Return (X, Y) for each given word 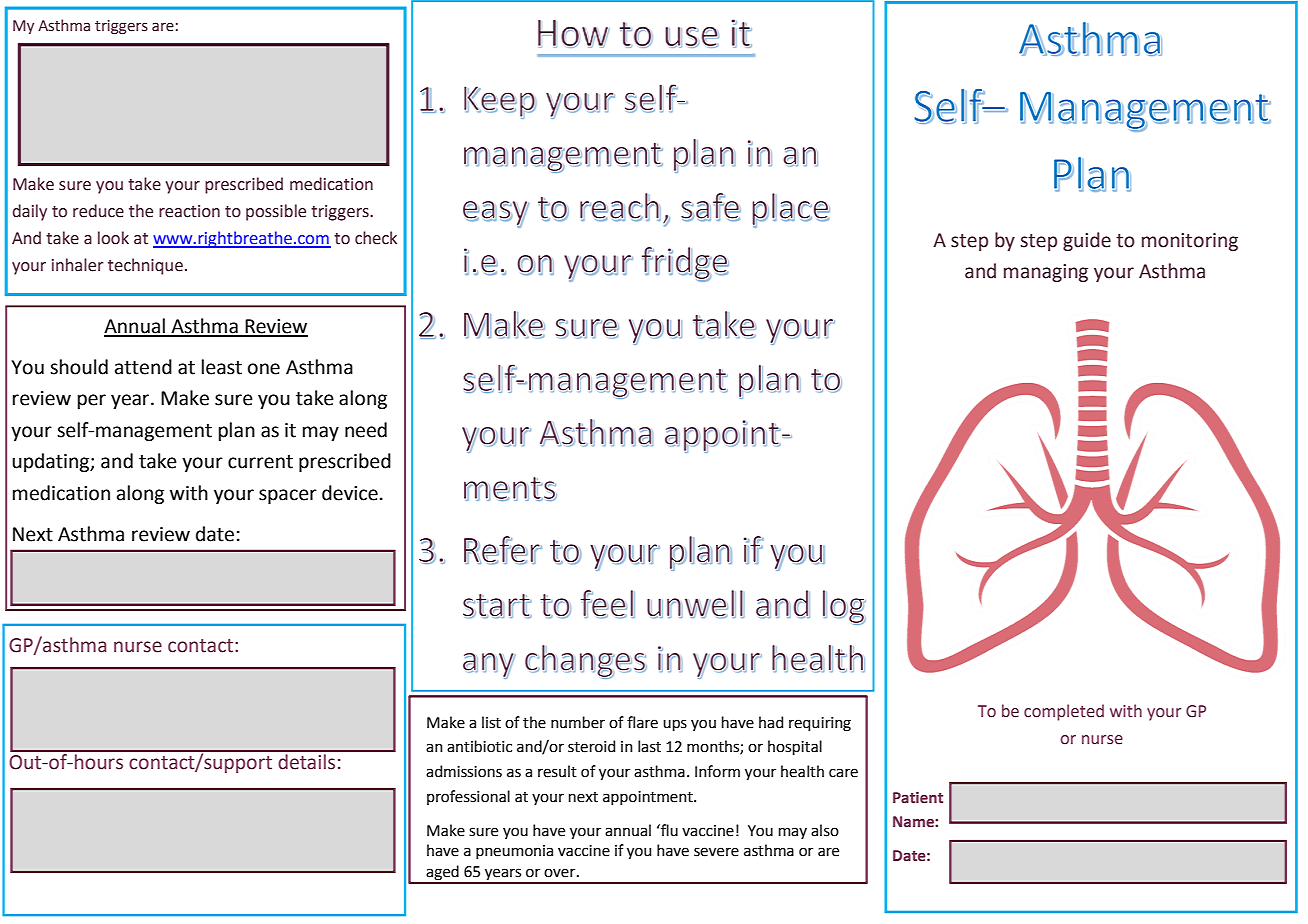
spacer (288, 496)
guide (1087, 241)
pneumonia (514, 852)
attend (143, 367)
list (491, 722)
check (376, 238)
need (366, 430)
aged (442, 874)
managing (1046, 273)
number (578, 722)
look (113, 238)
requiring (820, 724)
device (350, 493)
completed (1064, 712)
